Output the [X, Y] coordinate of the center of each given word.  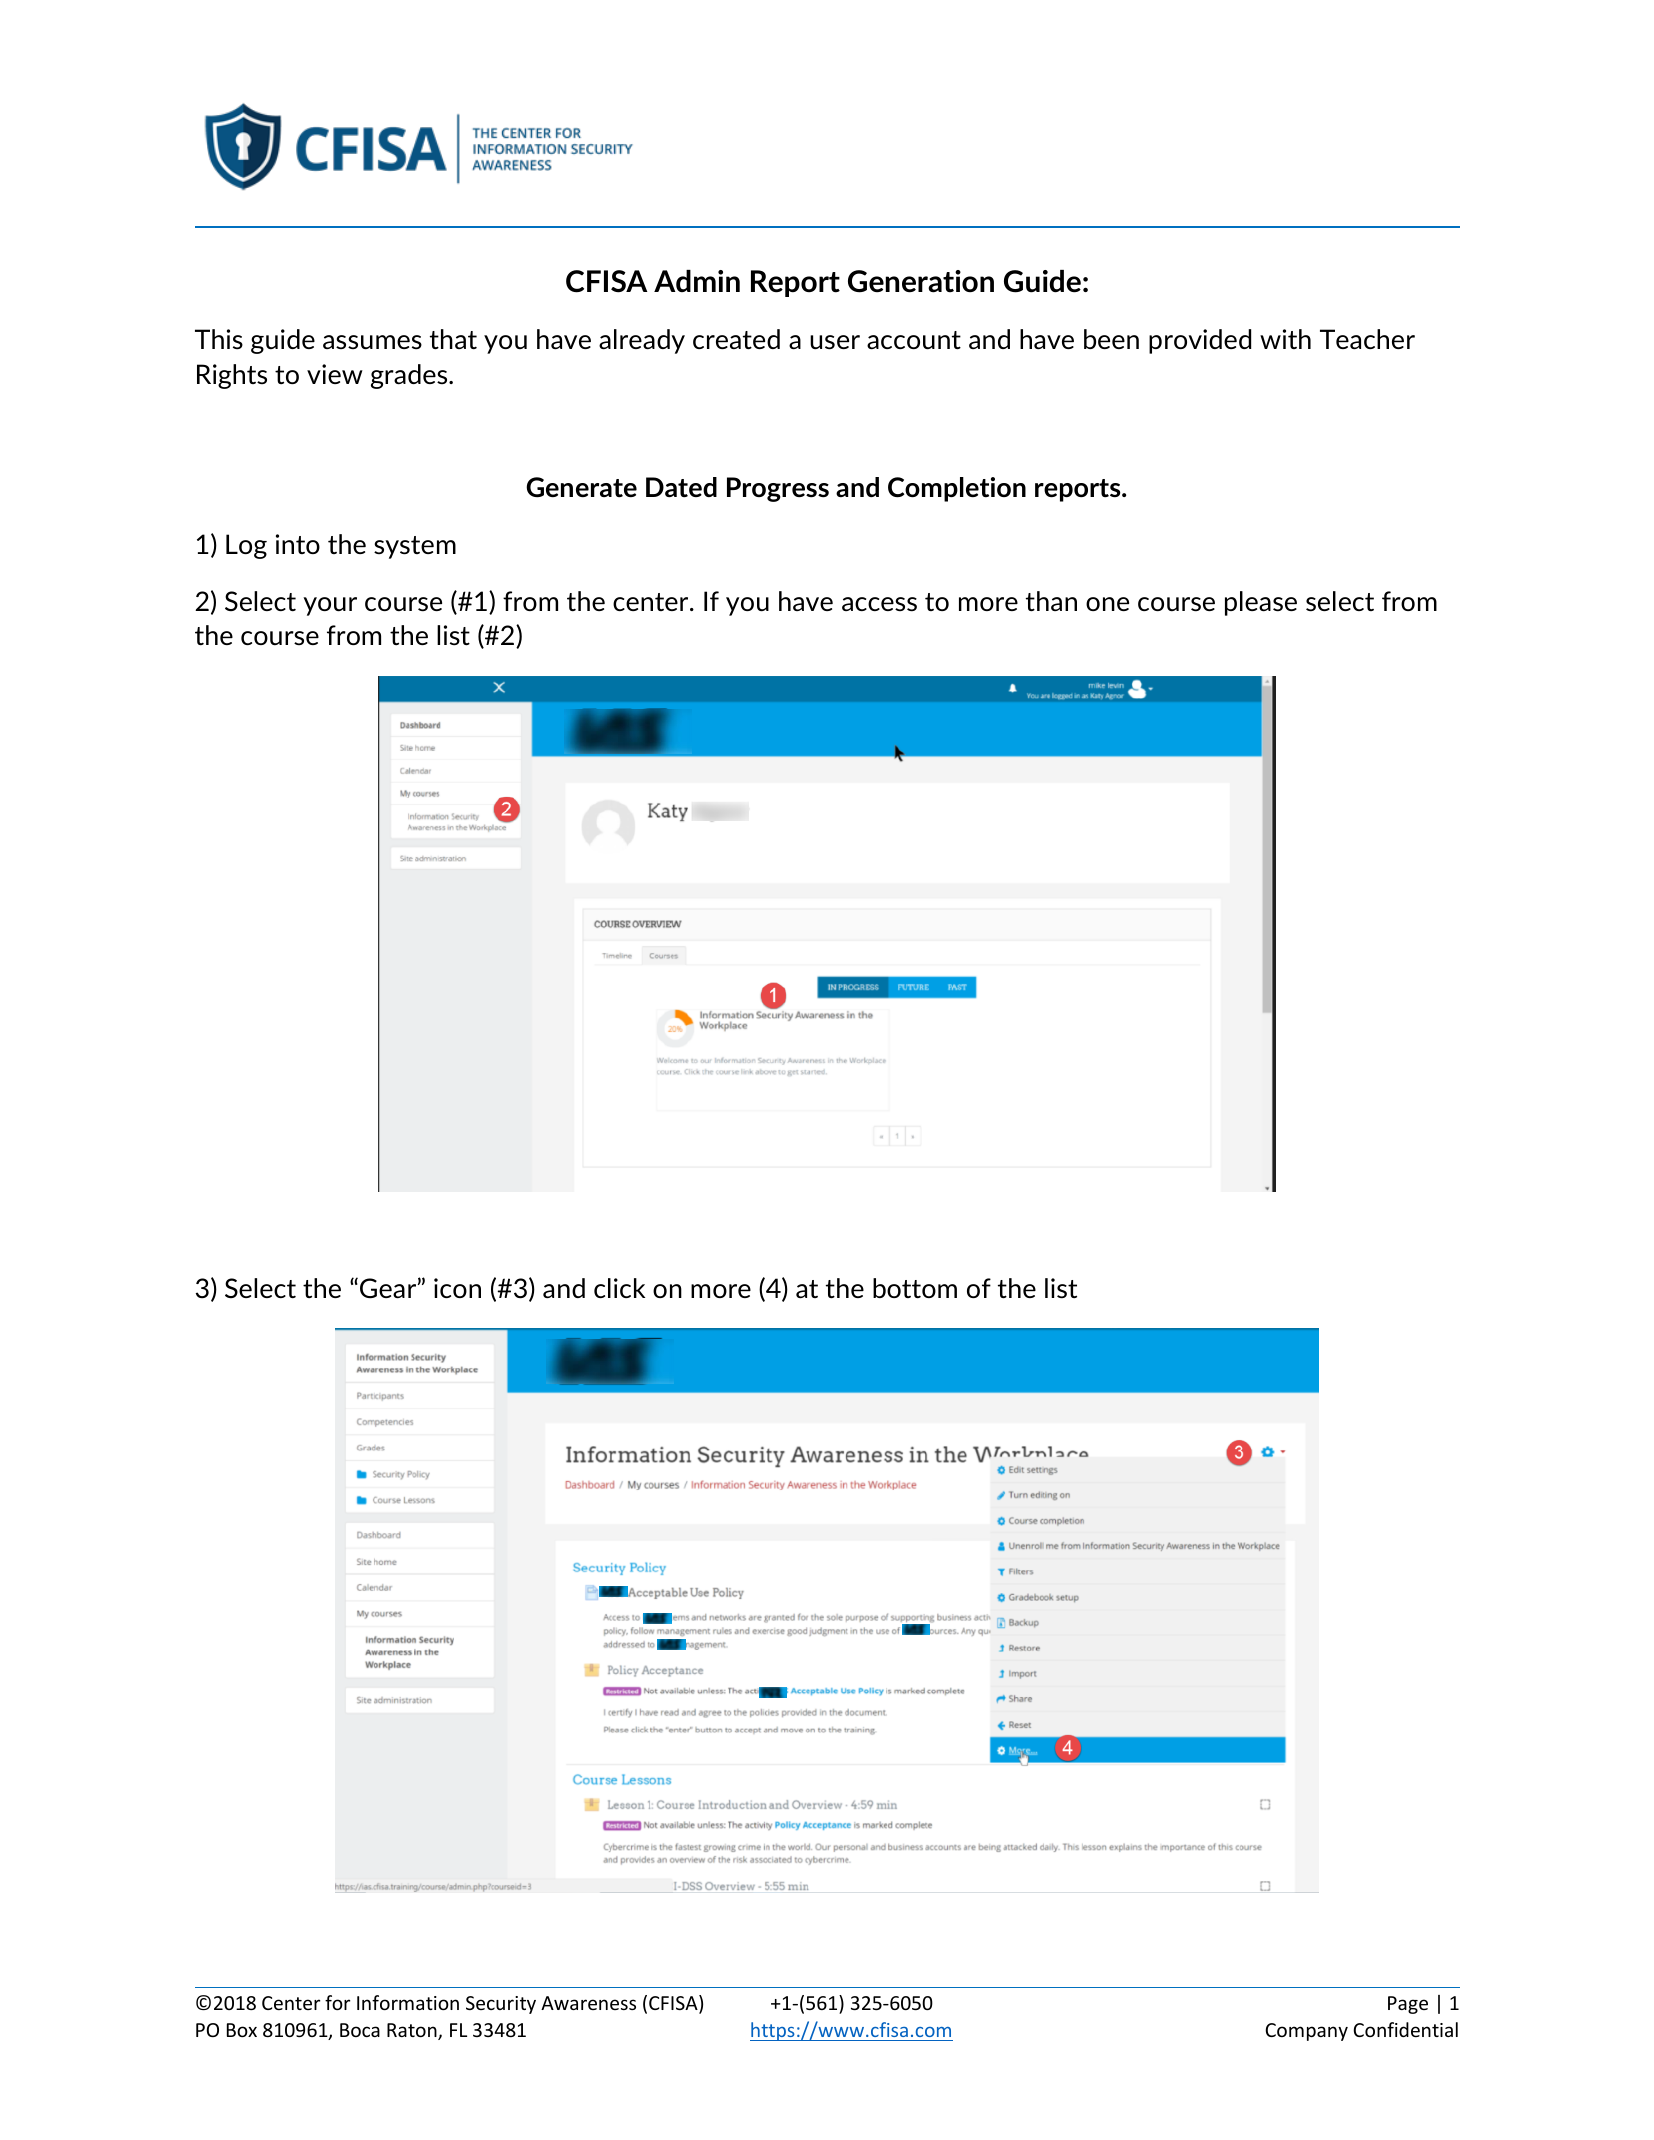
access [879, 604]
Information [408, 2002]
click [619, 1288]
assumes [372, 342]
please [1261, 603]
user [835, 342]
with [1285, 339]
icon [457, 1288]
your [330, 606]
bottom [915, 1288]
